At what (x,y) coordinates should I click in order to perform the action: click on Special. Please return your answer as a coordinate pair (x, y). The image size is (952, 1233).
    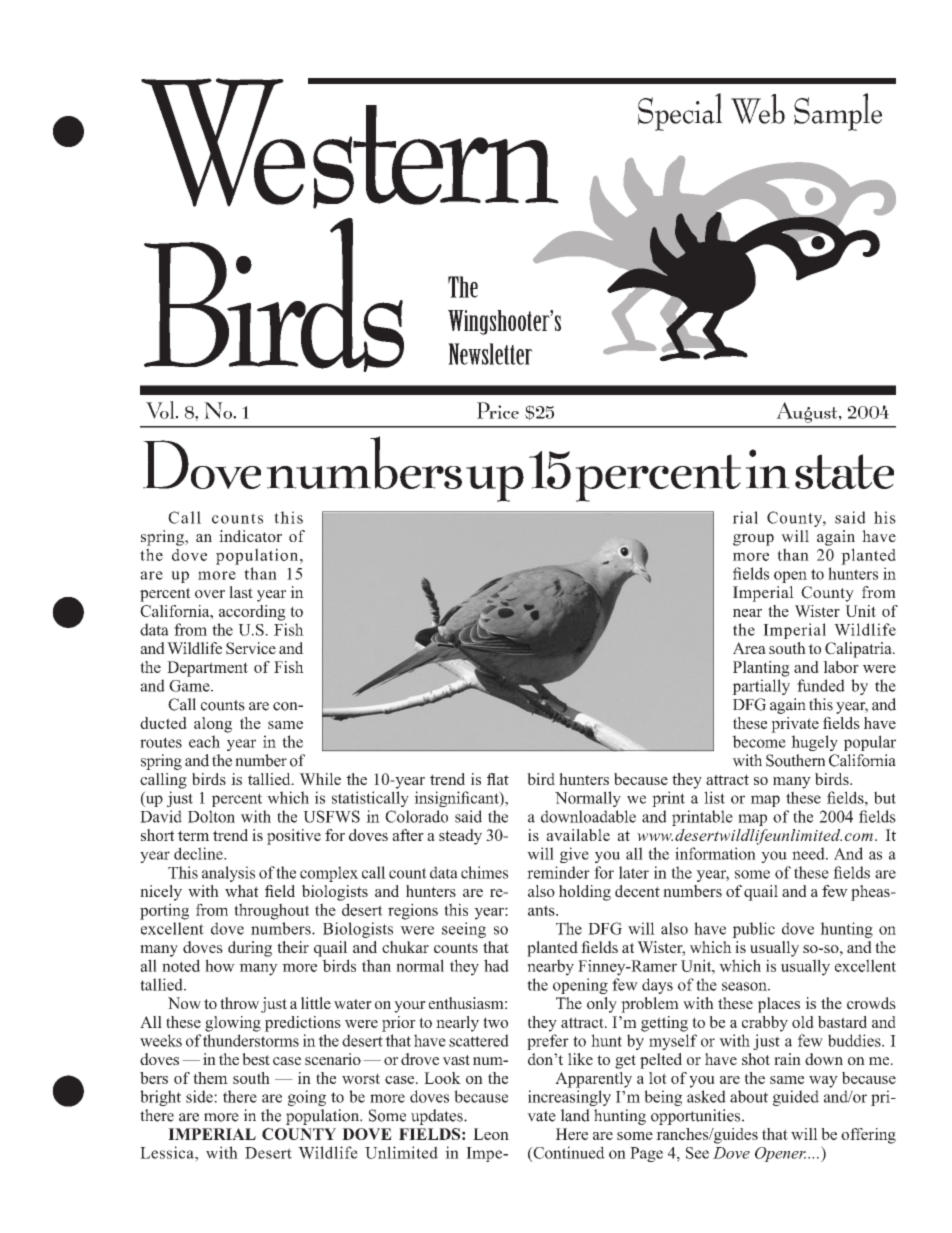
    Looking at the image, I should click on (680, 112).
